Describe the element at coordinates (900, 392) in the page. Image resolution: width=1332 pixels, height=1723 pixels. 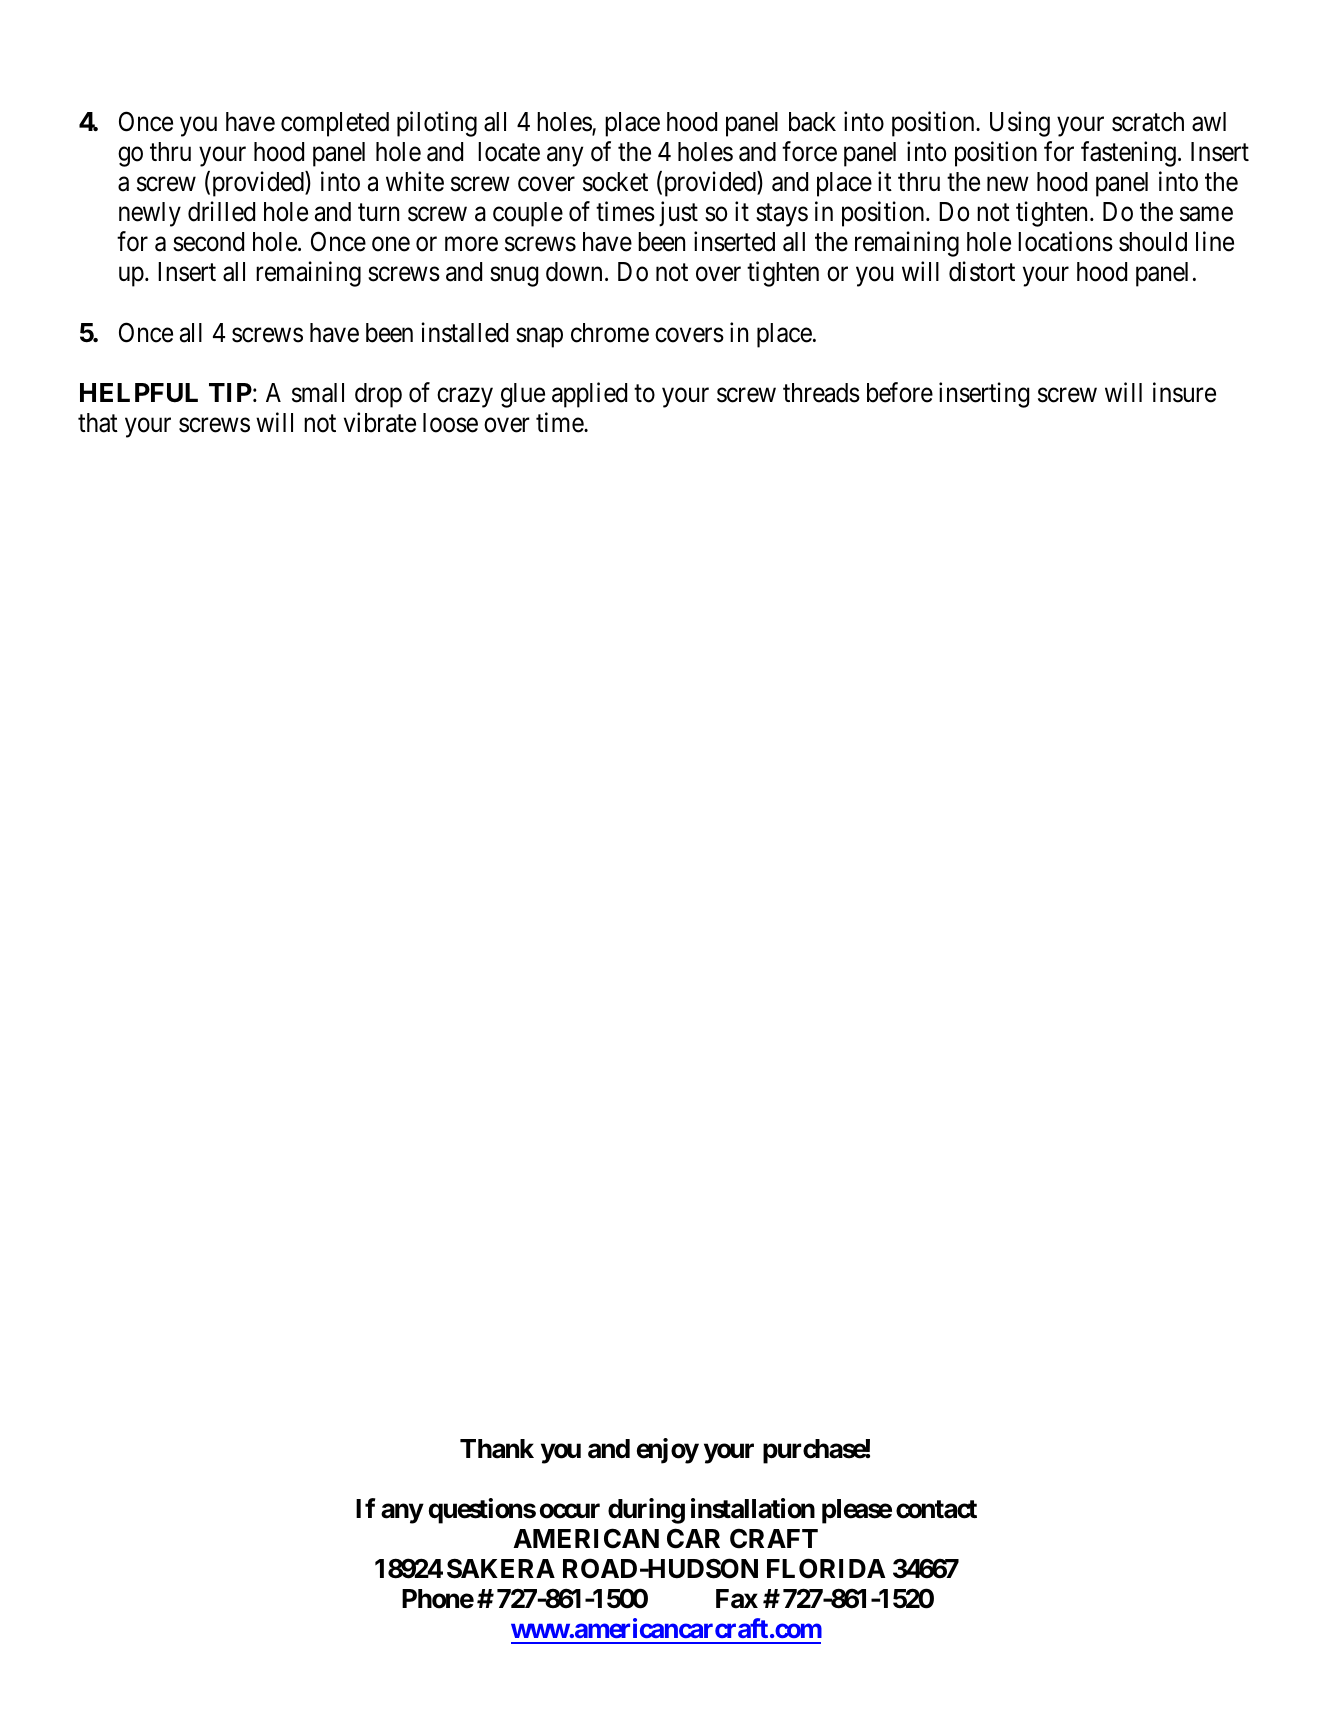
I see `before` at that location.
